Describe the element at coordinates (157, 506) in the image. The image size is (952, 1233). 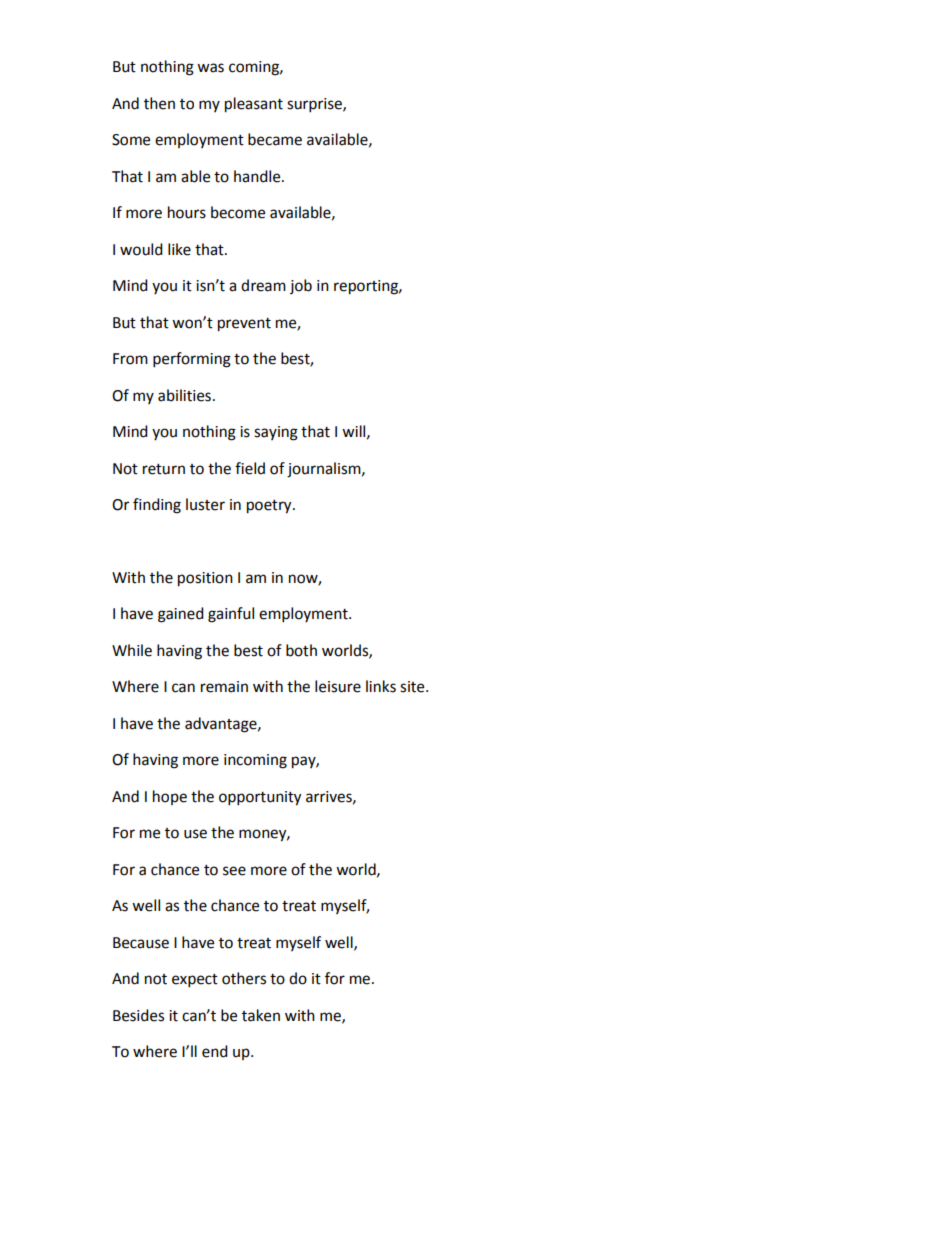
I see `finding` at that location.
